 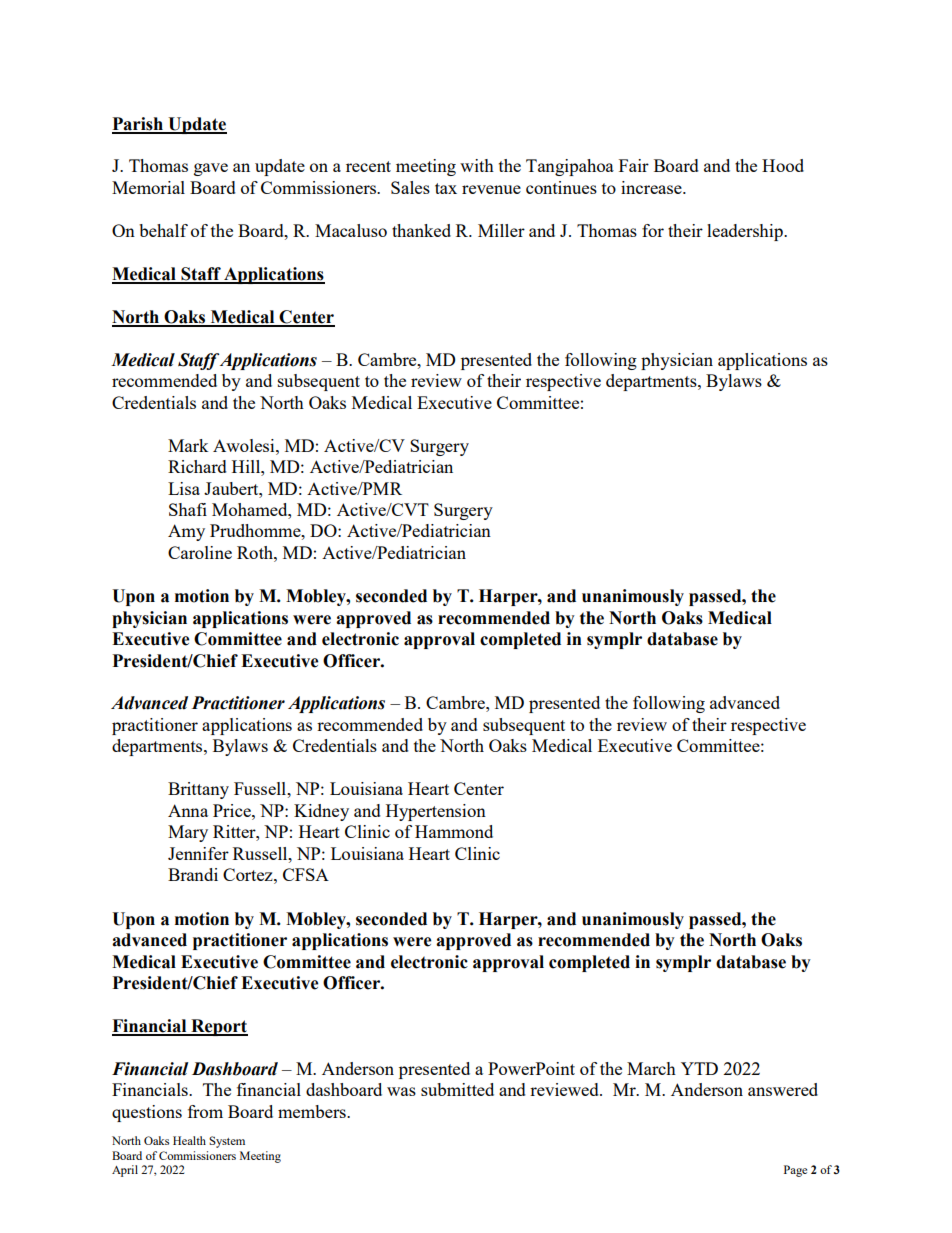 I want to click on Mark, so click(x=188, y=445).
